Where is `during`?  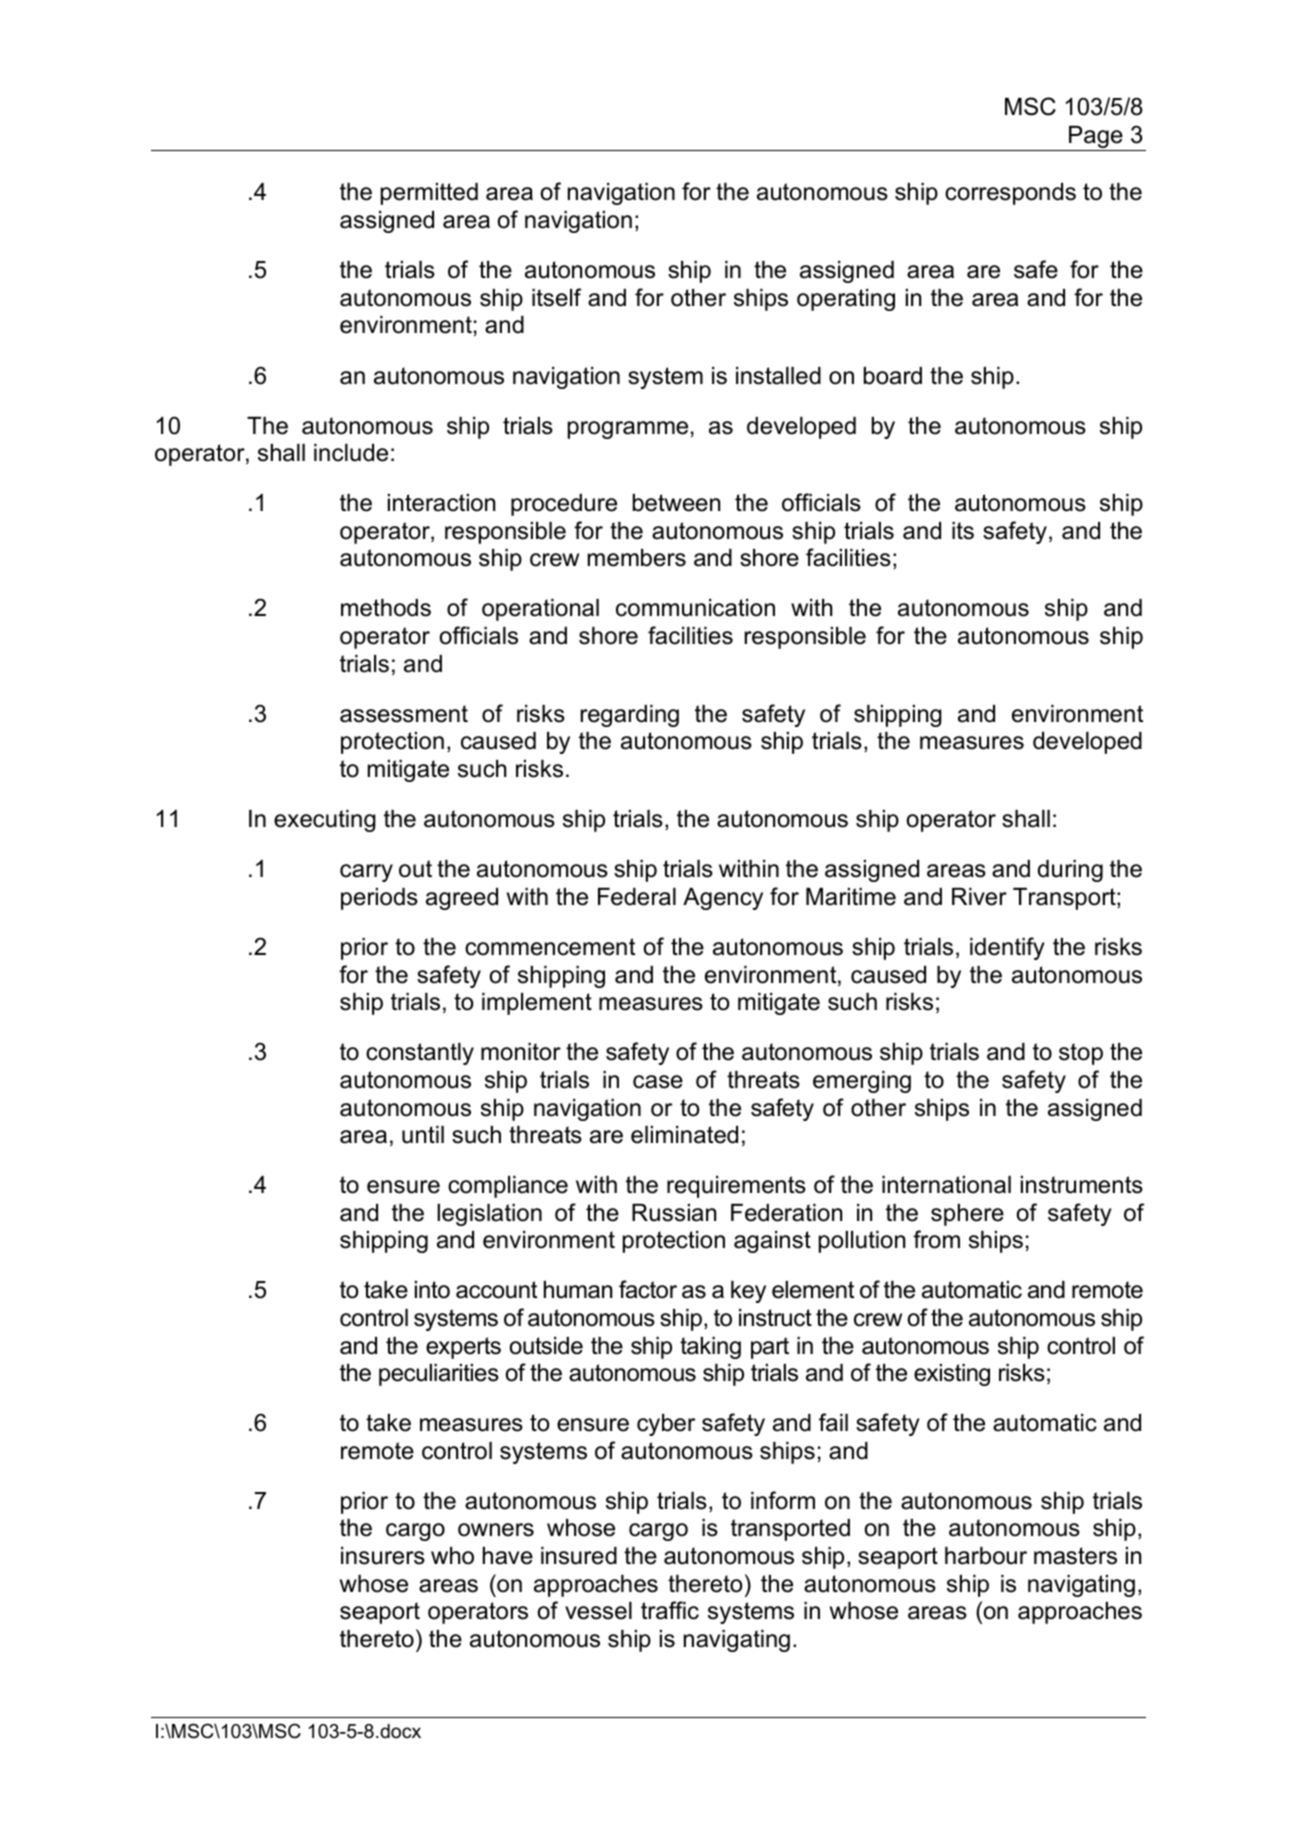
during is located at coordinates (1070, 871).
